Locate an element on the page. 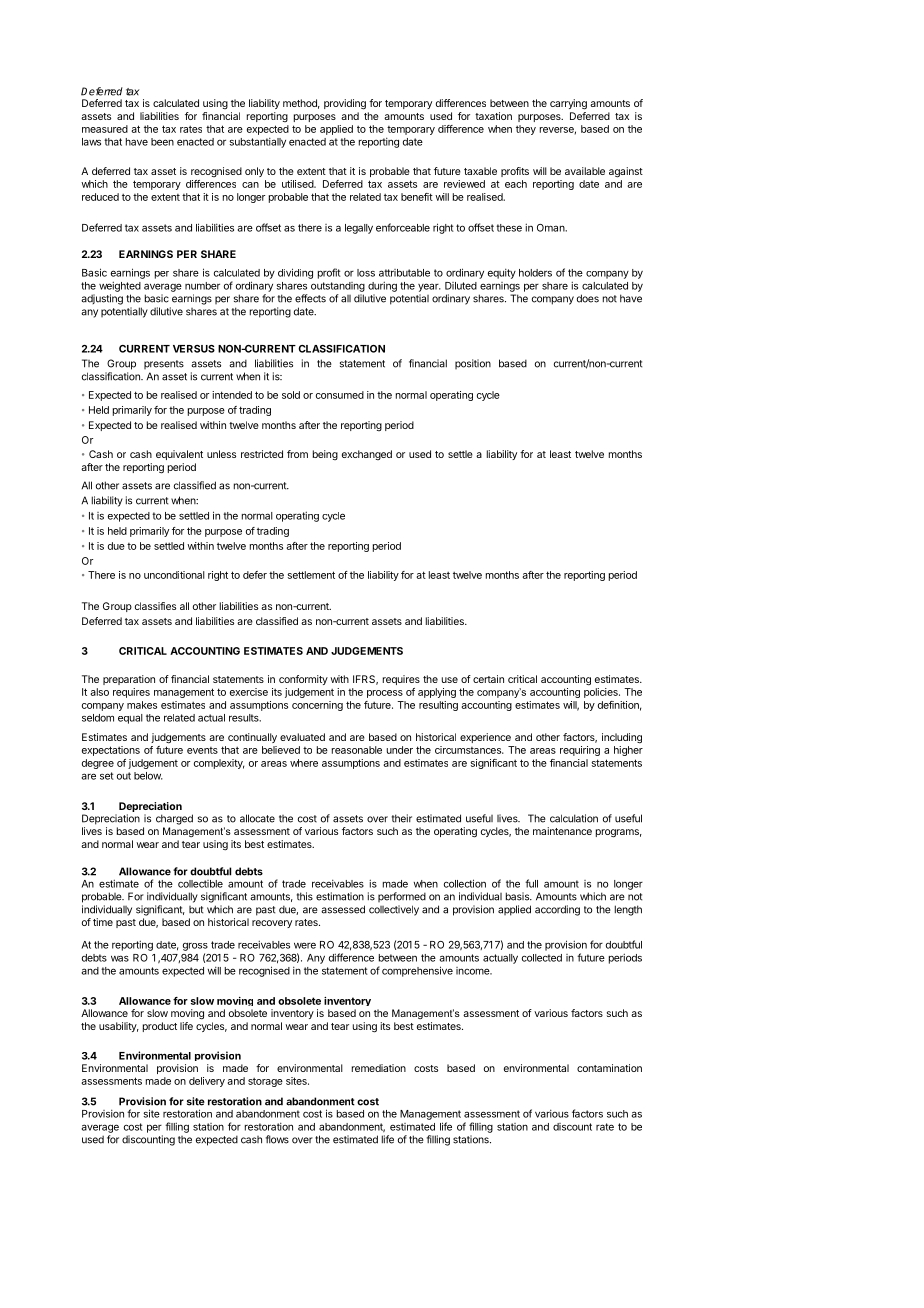 Image resolution: width=924 pixels, height=1308 pixels. remediation is located at coordinates (379, 1068).
